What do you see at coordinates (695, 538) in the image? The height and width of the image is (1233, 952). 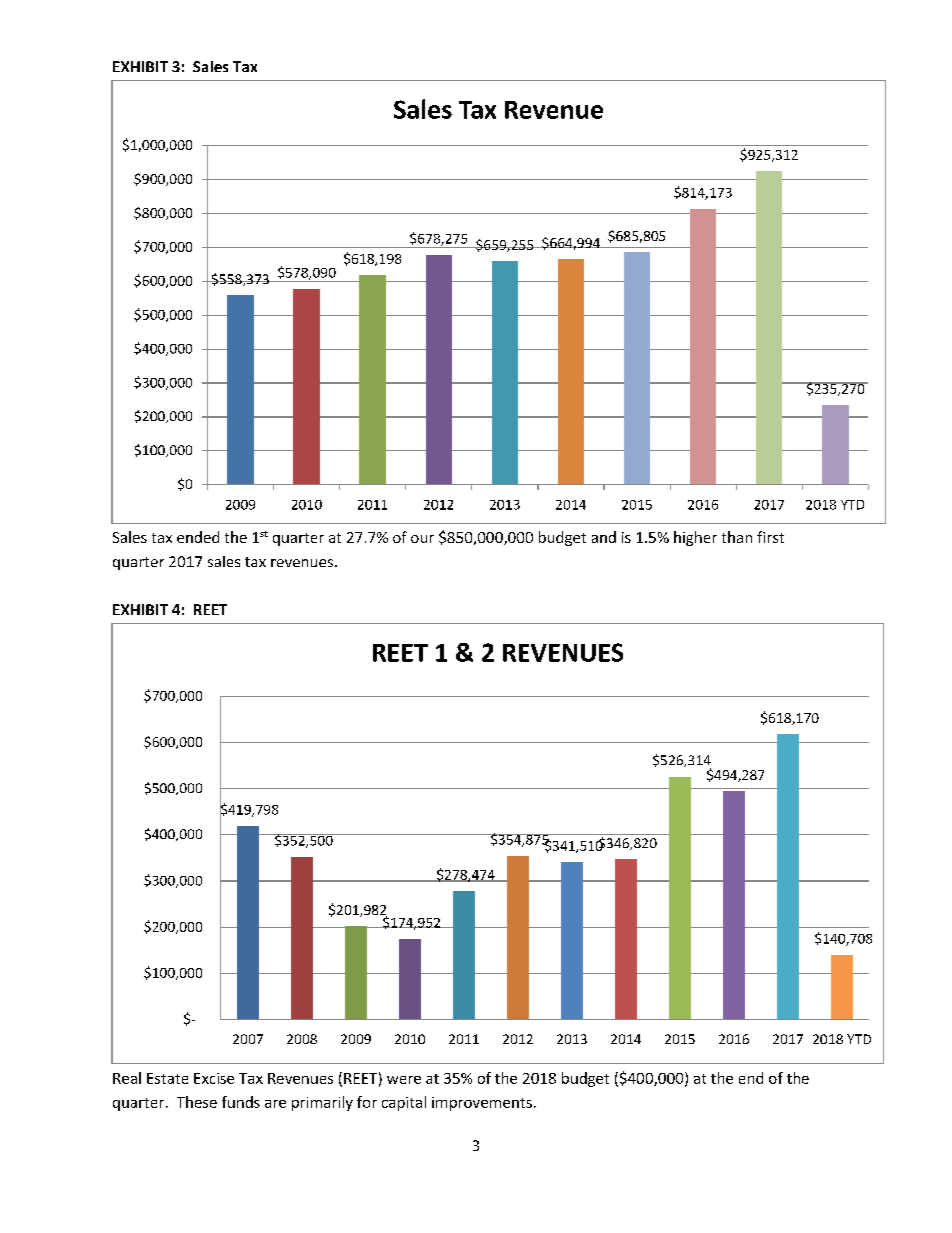 I see `higher` at bounding box center [695, 538].
